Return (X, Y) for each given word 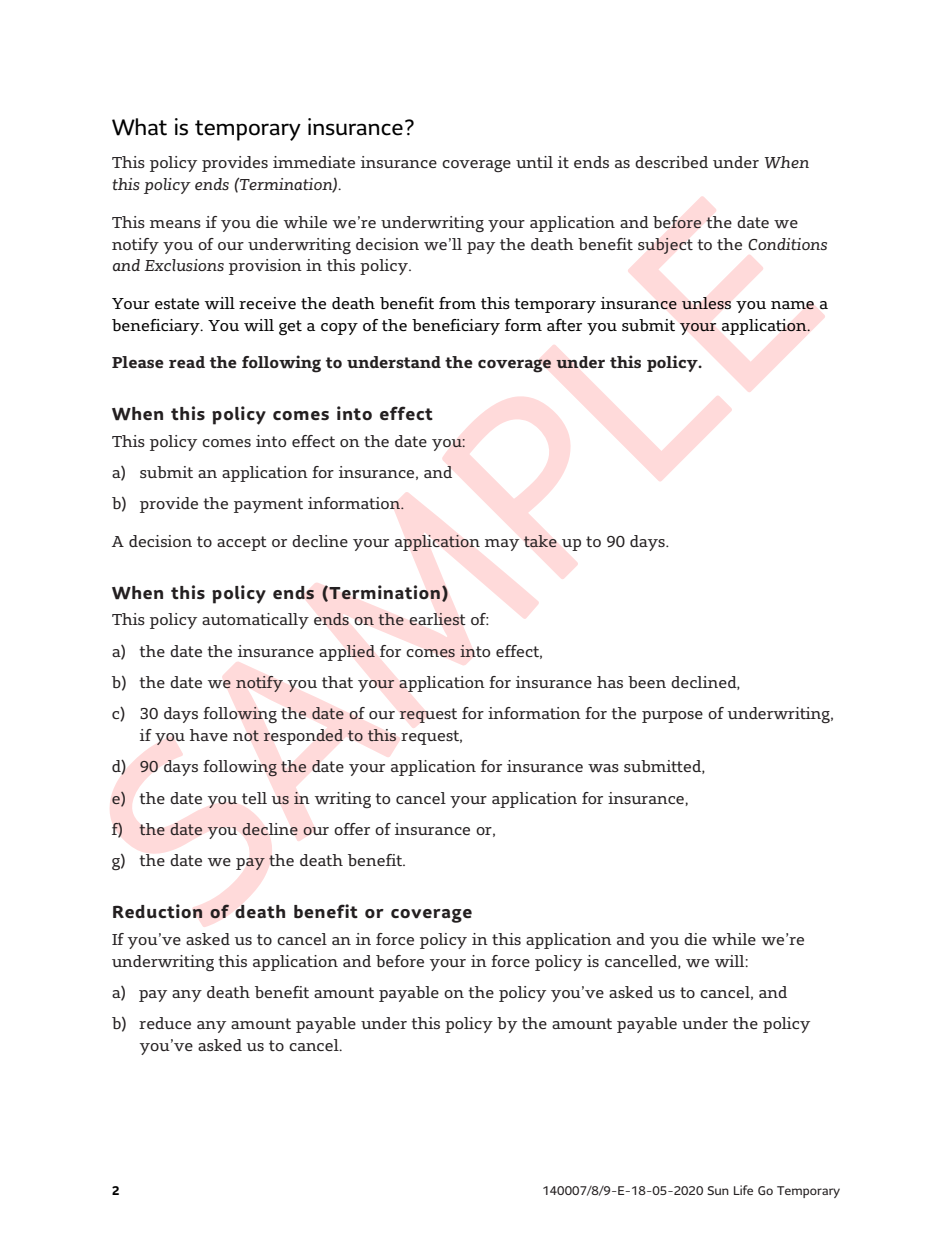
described (671, 162)
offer (352, 829)
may (502, 545)
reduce (165, 1023)
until (534, 162)
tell (254, 798)
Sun (718, 1190)
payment (268, 505)
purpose (672, 717)
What (139, 127)
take (540, 541)
